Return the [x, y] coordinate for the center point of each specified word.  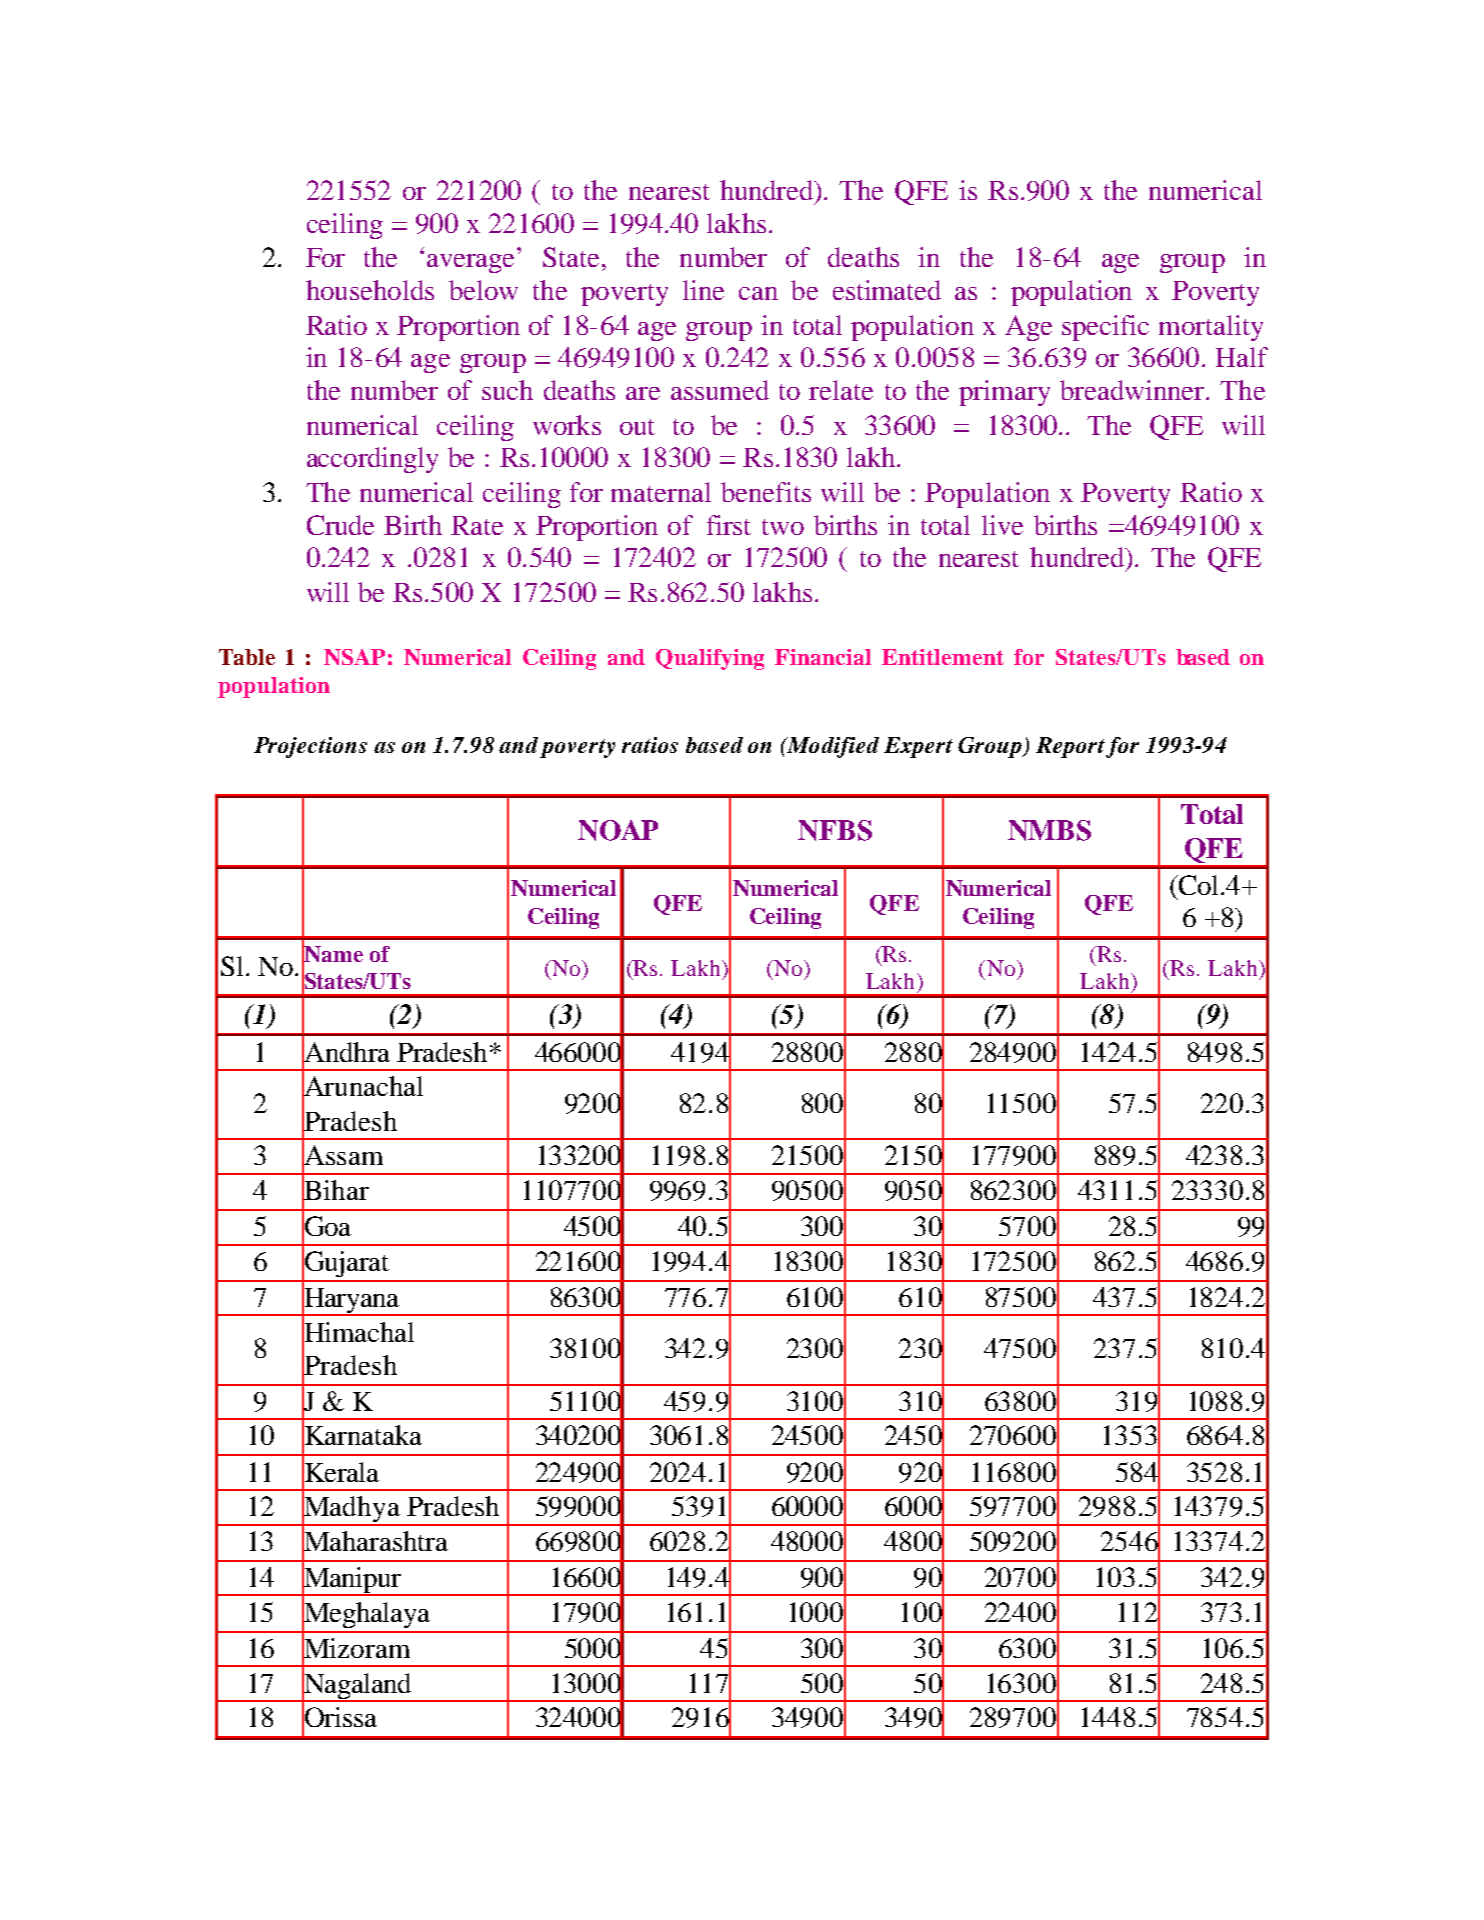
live [1002, 525]
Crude [340, 525]
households [370, 290]
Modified [832, 747]
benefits [766, 492]
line [703, 290]
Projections [310, 747]
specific [1105, 328]
